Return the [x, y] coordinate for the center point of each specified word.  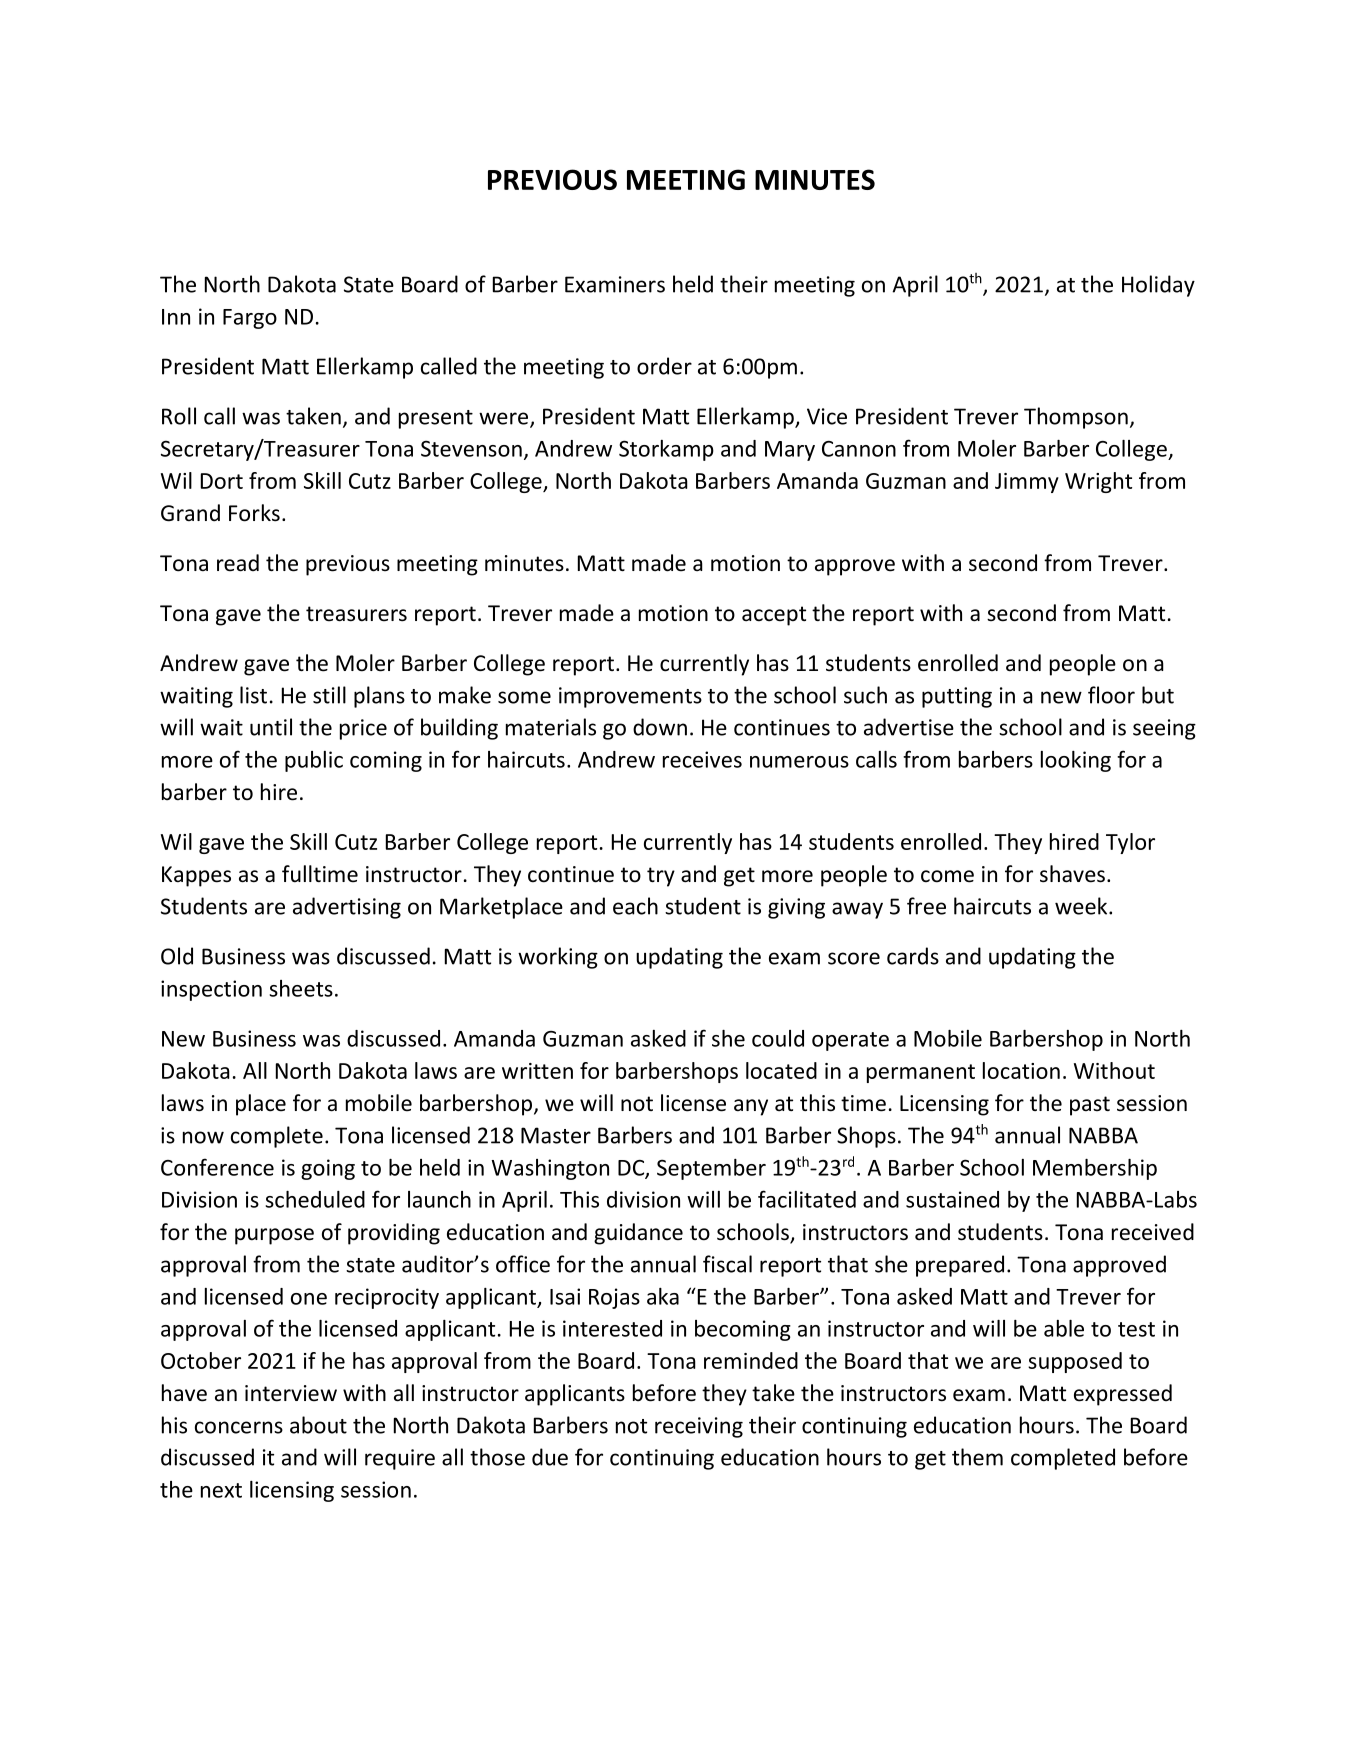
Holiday [1158, 286]
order [664, 366]
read [238, 563]
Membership [1095, 1169]
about [318, 1425]
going [328, 1169]
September [711, 1169]
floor [1111, 695]
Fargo [250, 319]
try [661, 877]
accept [774, 616]
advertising [347, 908]
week [1082, 906]
